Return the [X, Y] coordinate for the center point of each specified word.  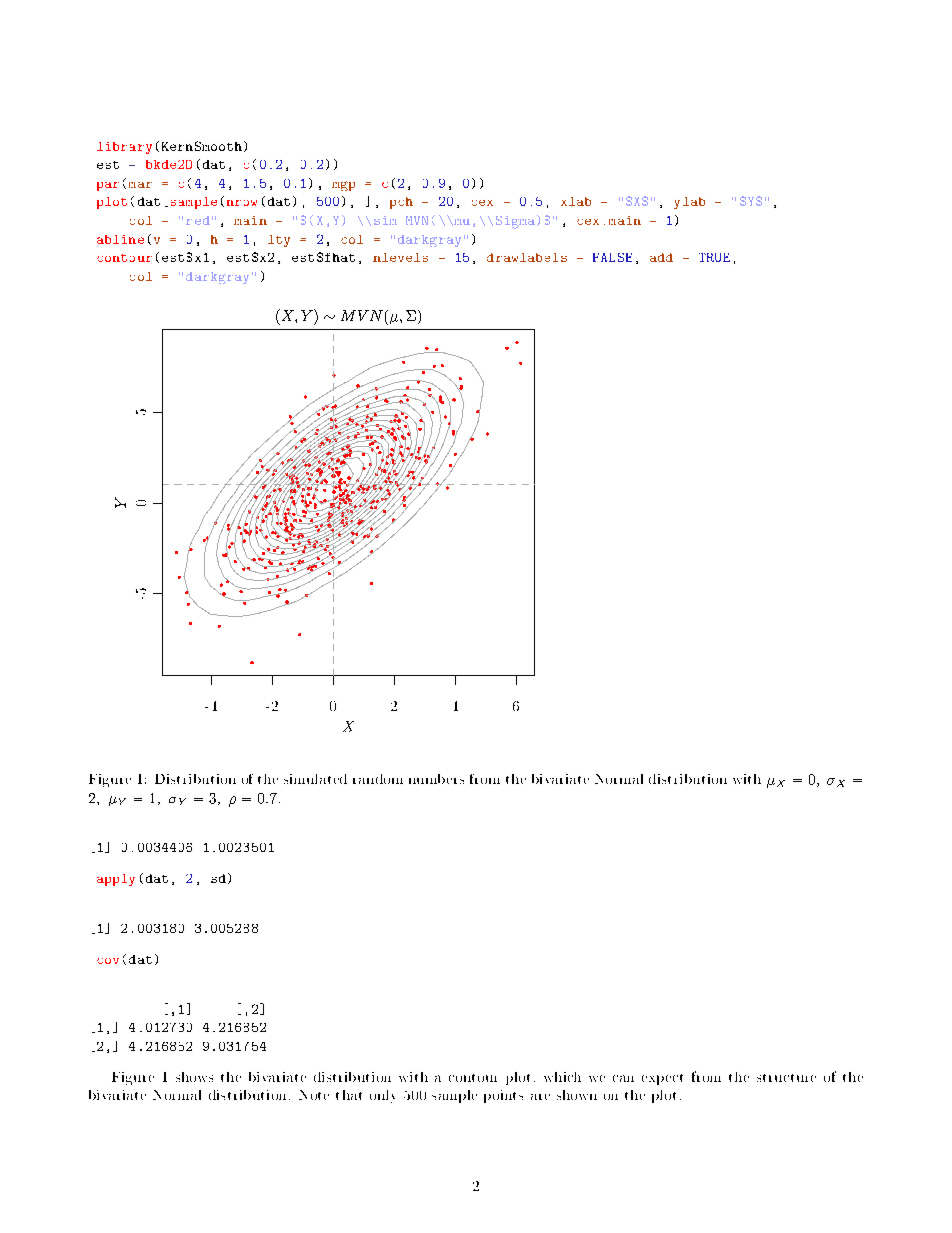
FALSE [612, 257]
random [378, 779]
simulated [315, 779]
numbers [436, 779]
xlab [576, 201]
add [661, 257]
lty [279, 241]
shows [194, 1077]
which [562, 1077]
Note [314, 1095]
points [503, 1096]
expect [662, 1079]
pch [401, 203]
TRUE [714, 257]
